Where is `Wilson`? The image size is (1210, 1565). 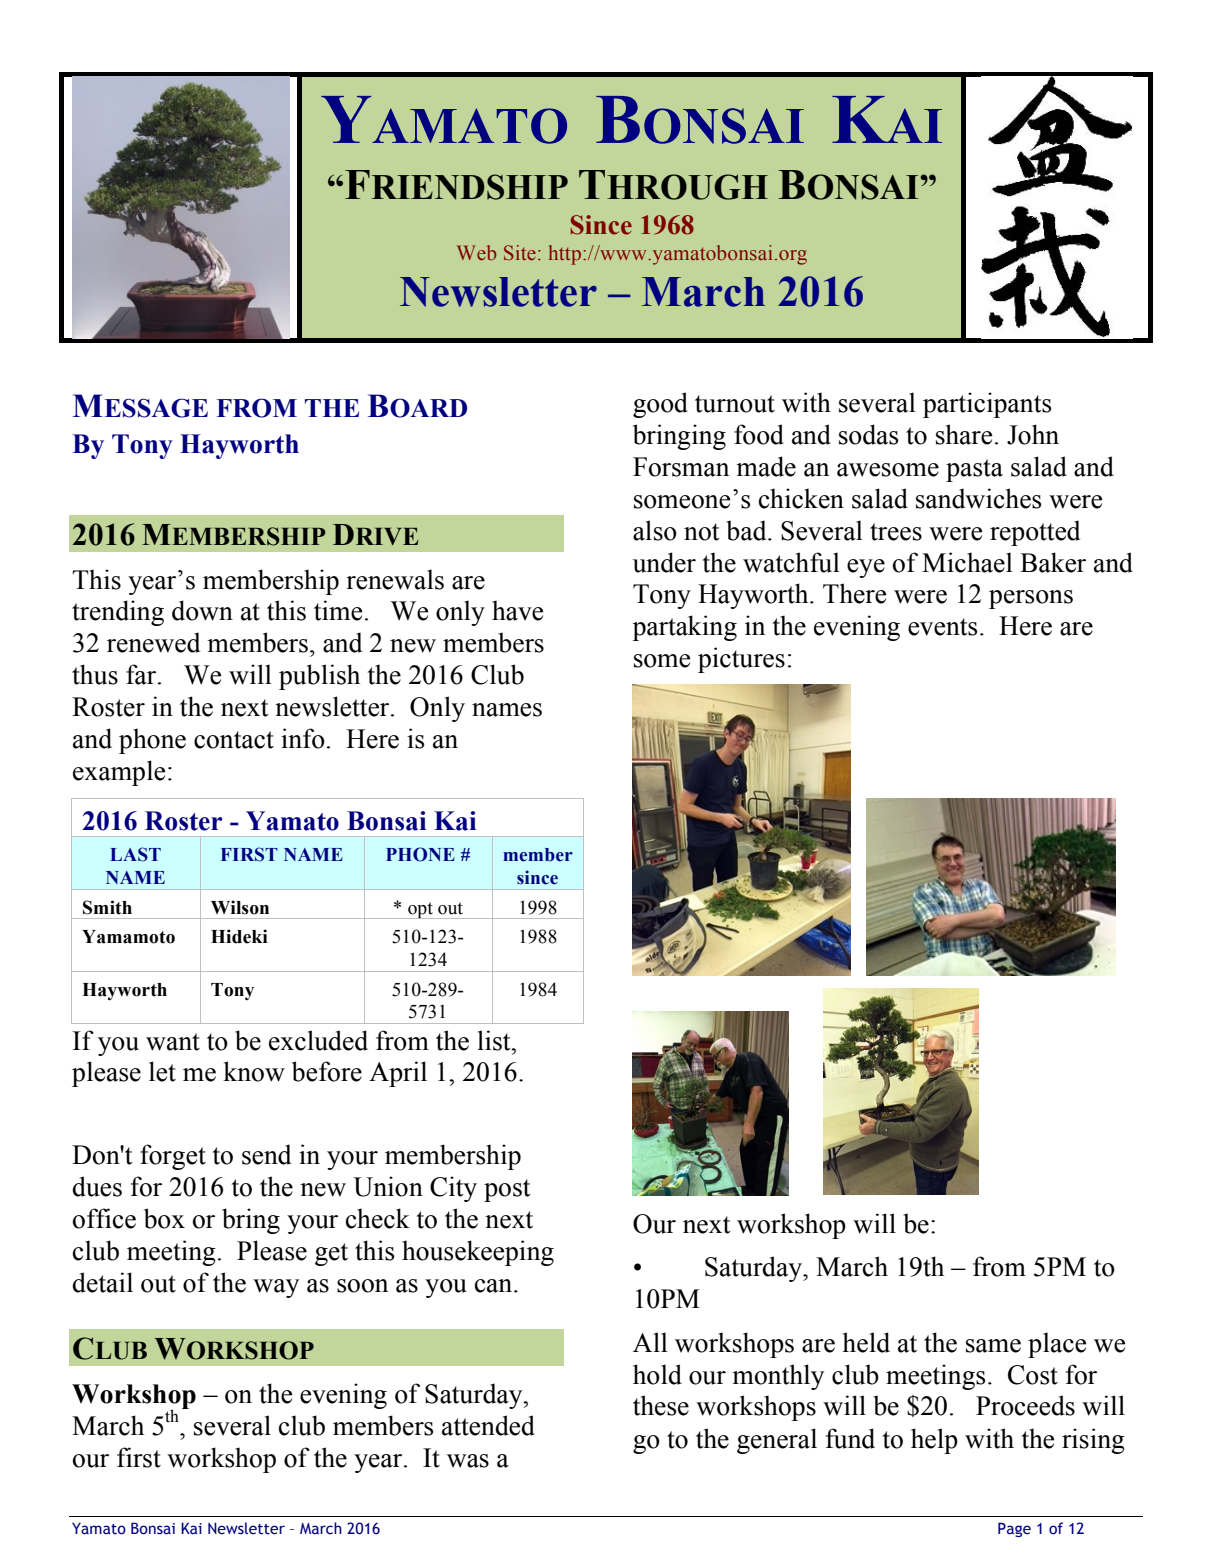 Wilson is located at coordinates (240, 907).
